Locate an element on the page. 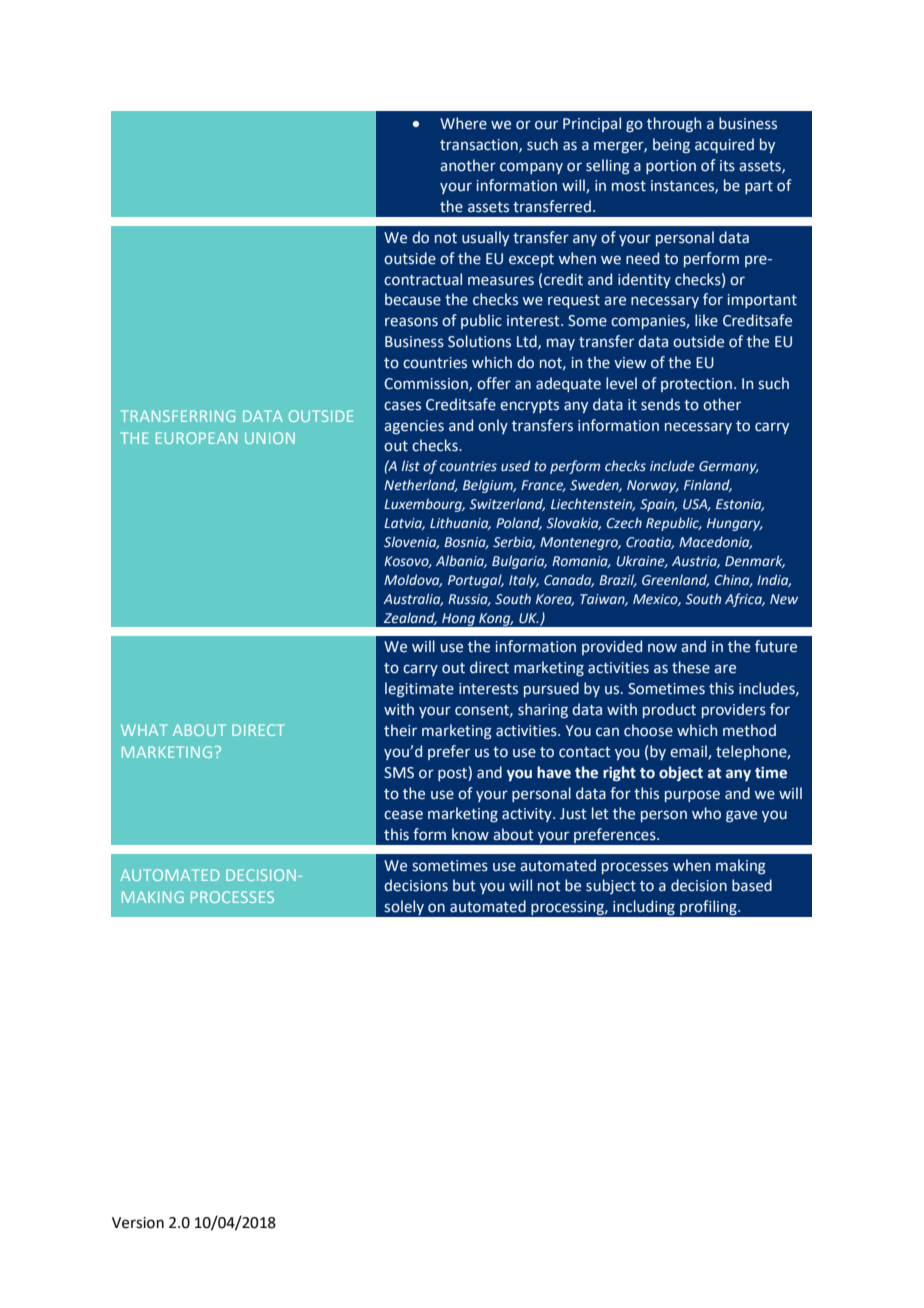 The width and height of the page is (924, 1308). Version is located at coordinates (138, 1223).
